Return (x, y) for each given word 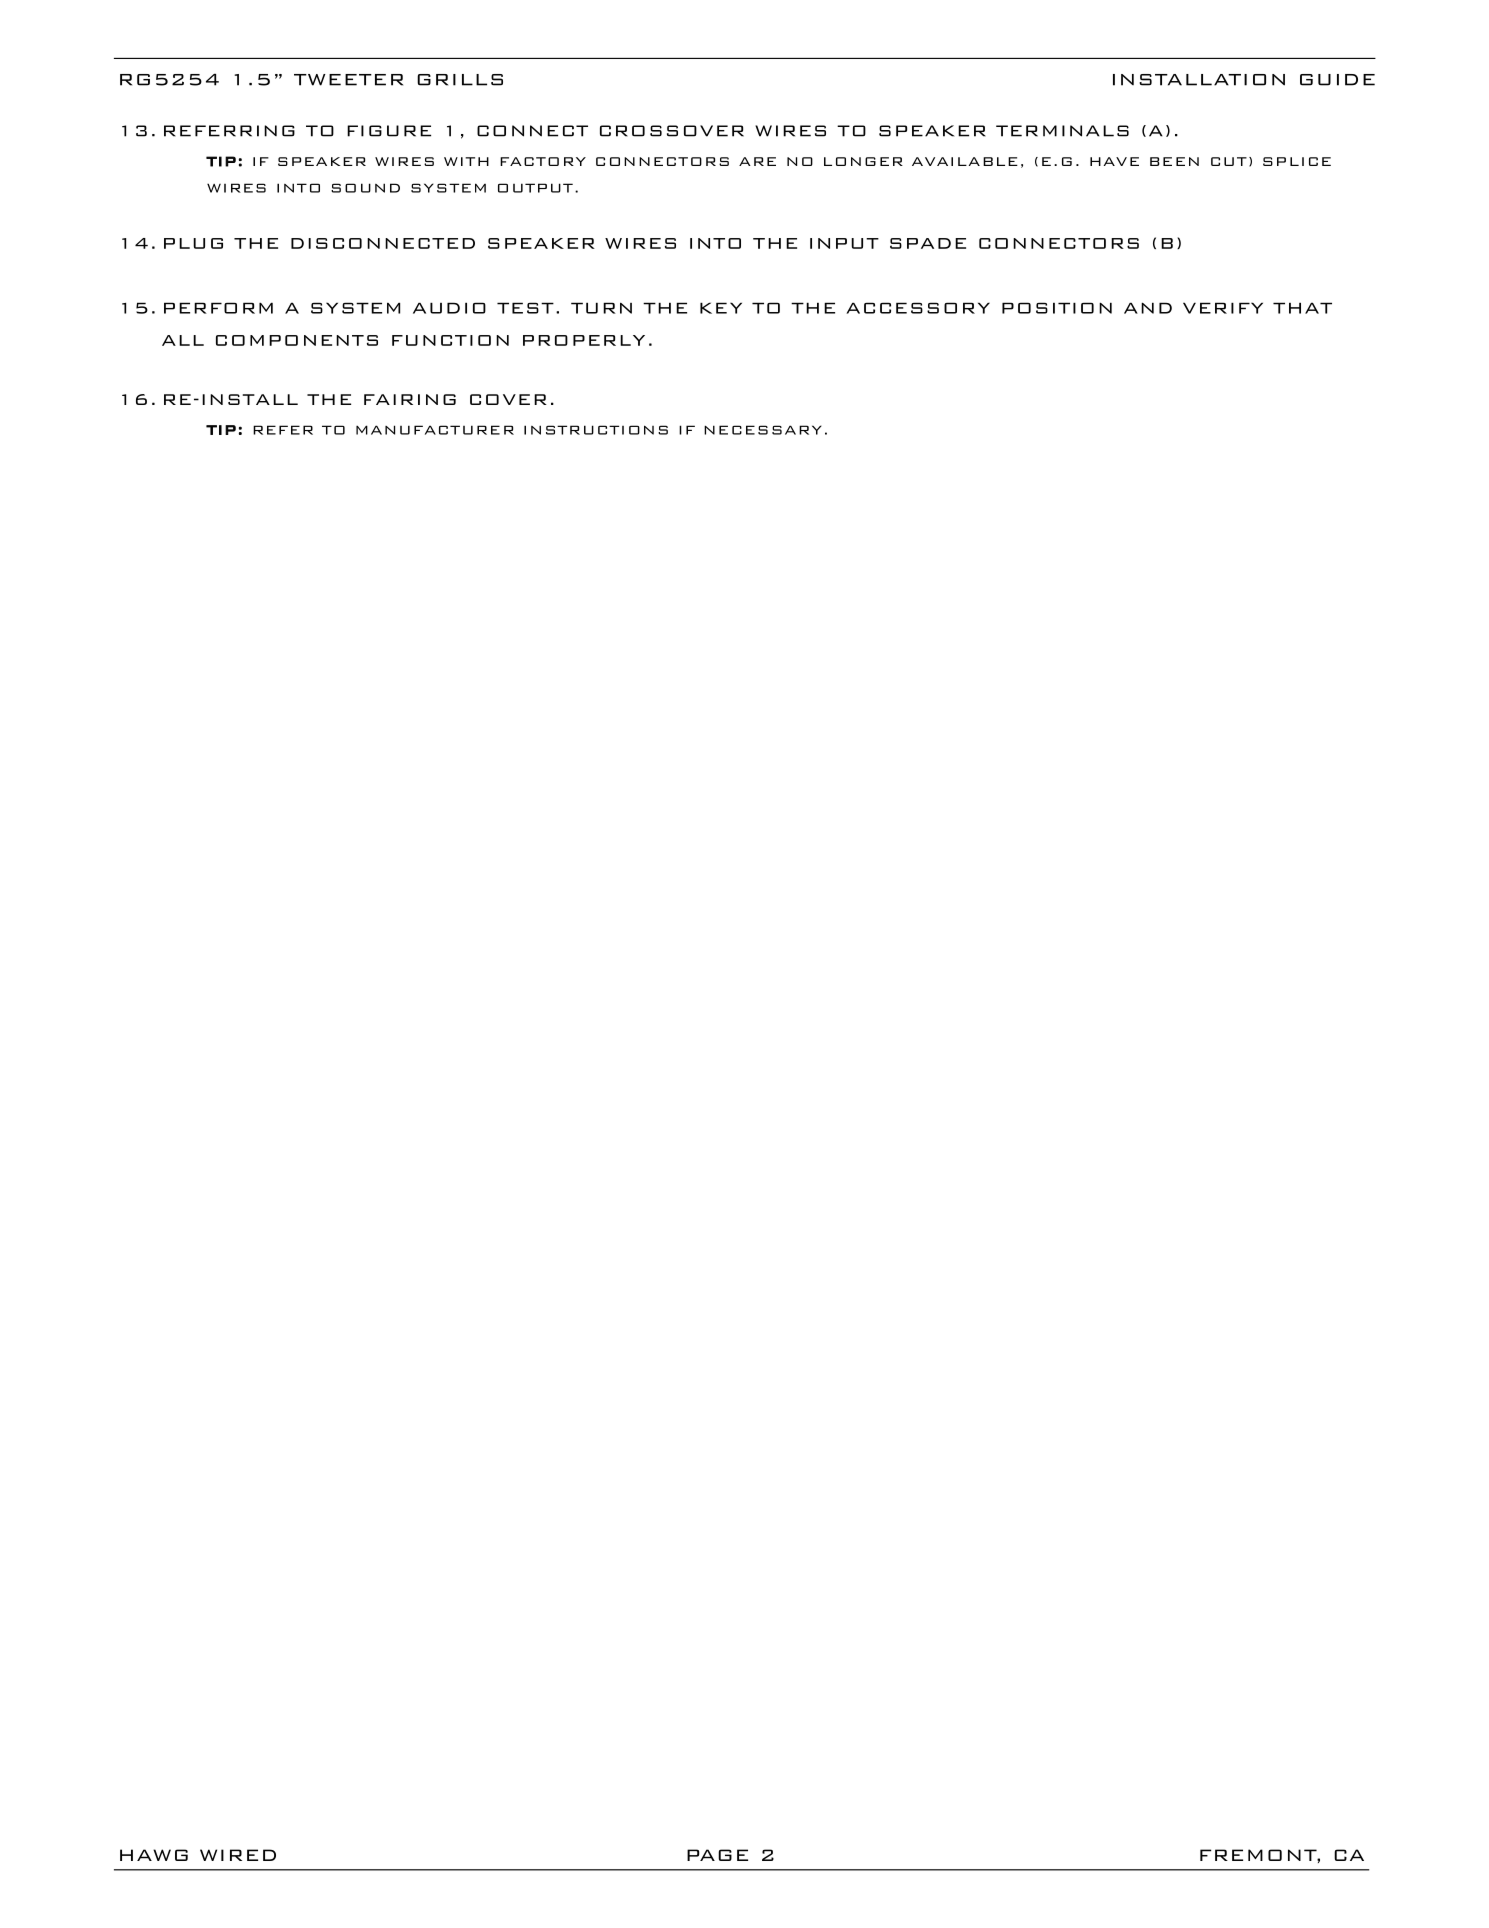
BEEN (1174, 161)
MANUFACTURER (435, 430)
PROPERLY (584, 340)
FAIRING (410, 399)
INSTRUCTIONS (596, 430)
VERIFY (1223, 308)
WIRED (238, 1855)
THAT (1302, 308)
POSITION (1057, 308)
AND (1148, 308)
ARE (757, 161)
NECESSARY (763, 430)
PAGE (717, 1855)
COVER (508, 399)
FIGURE (389, 131)
